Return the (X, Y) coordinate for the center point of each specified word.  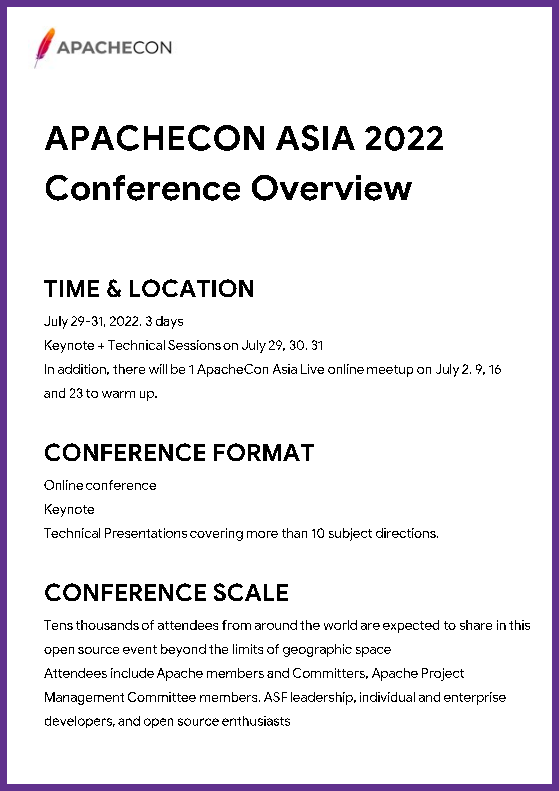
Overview (332, 188)
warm (118, 394)
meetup (390, 371)
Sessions (194, 345)
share (476, 625)
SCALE (251, 592)
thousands (107, 625)
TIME (71, 288)
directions (407, 533)
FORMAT (264, 452)
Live (312, 369)
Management (84, 698)
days (169, 322)
